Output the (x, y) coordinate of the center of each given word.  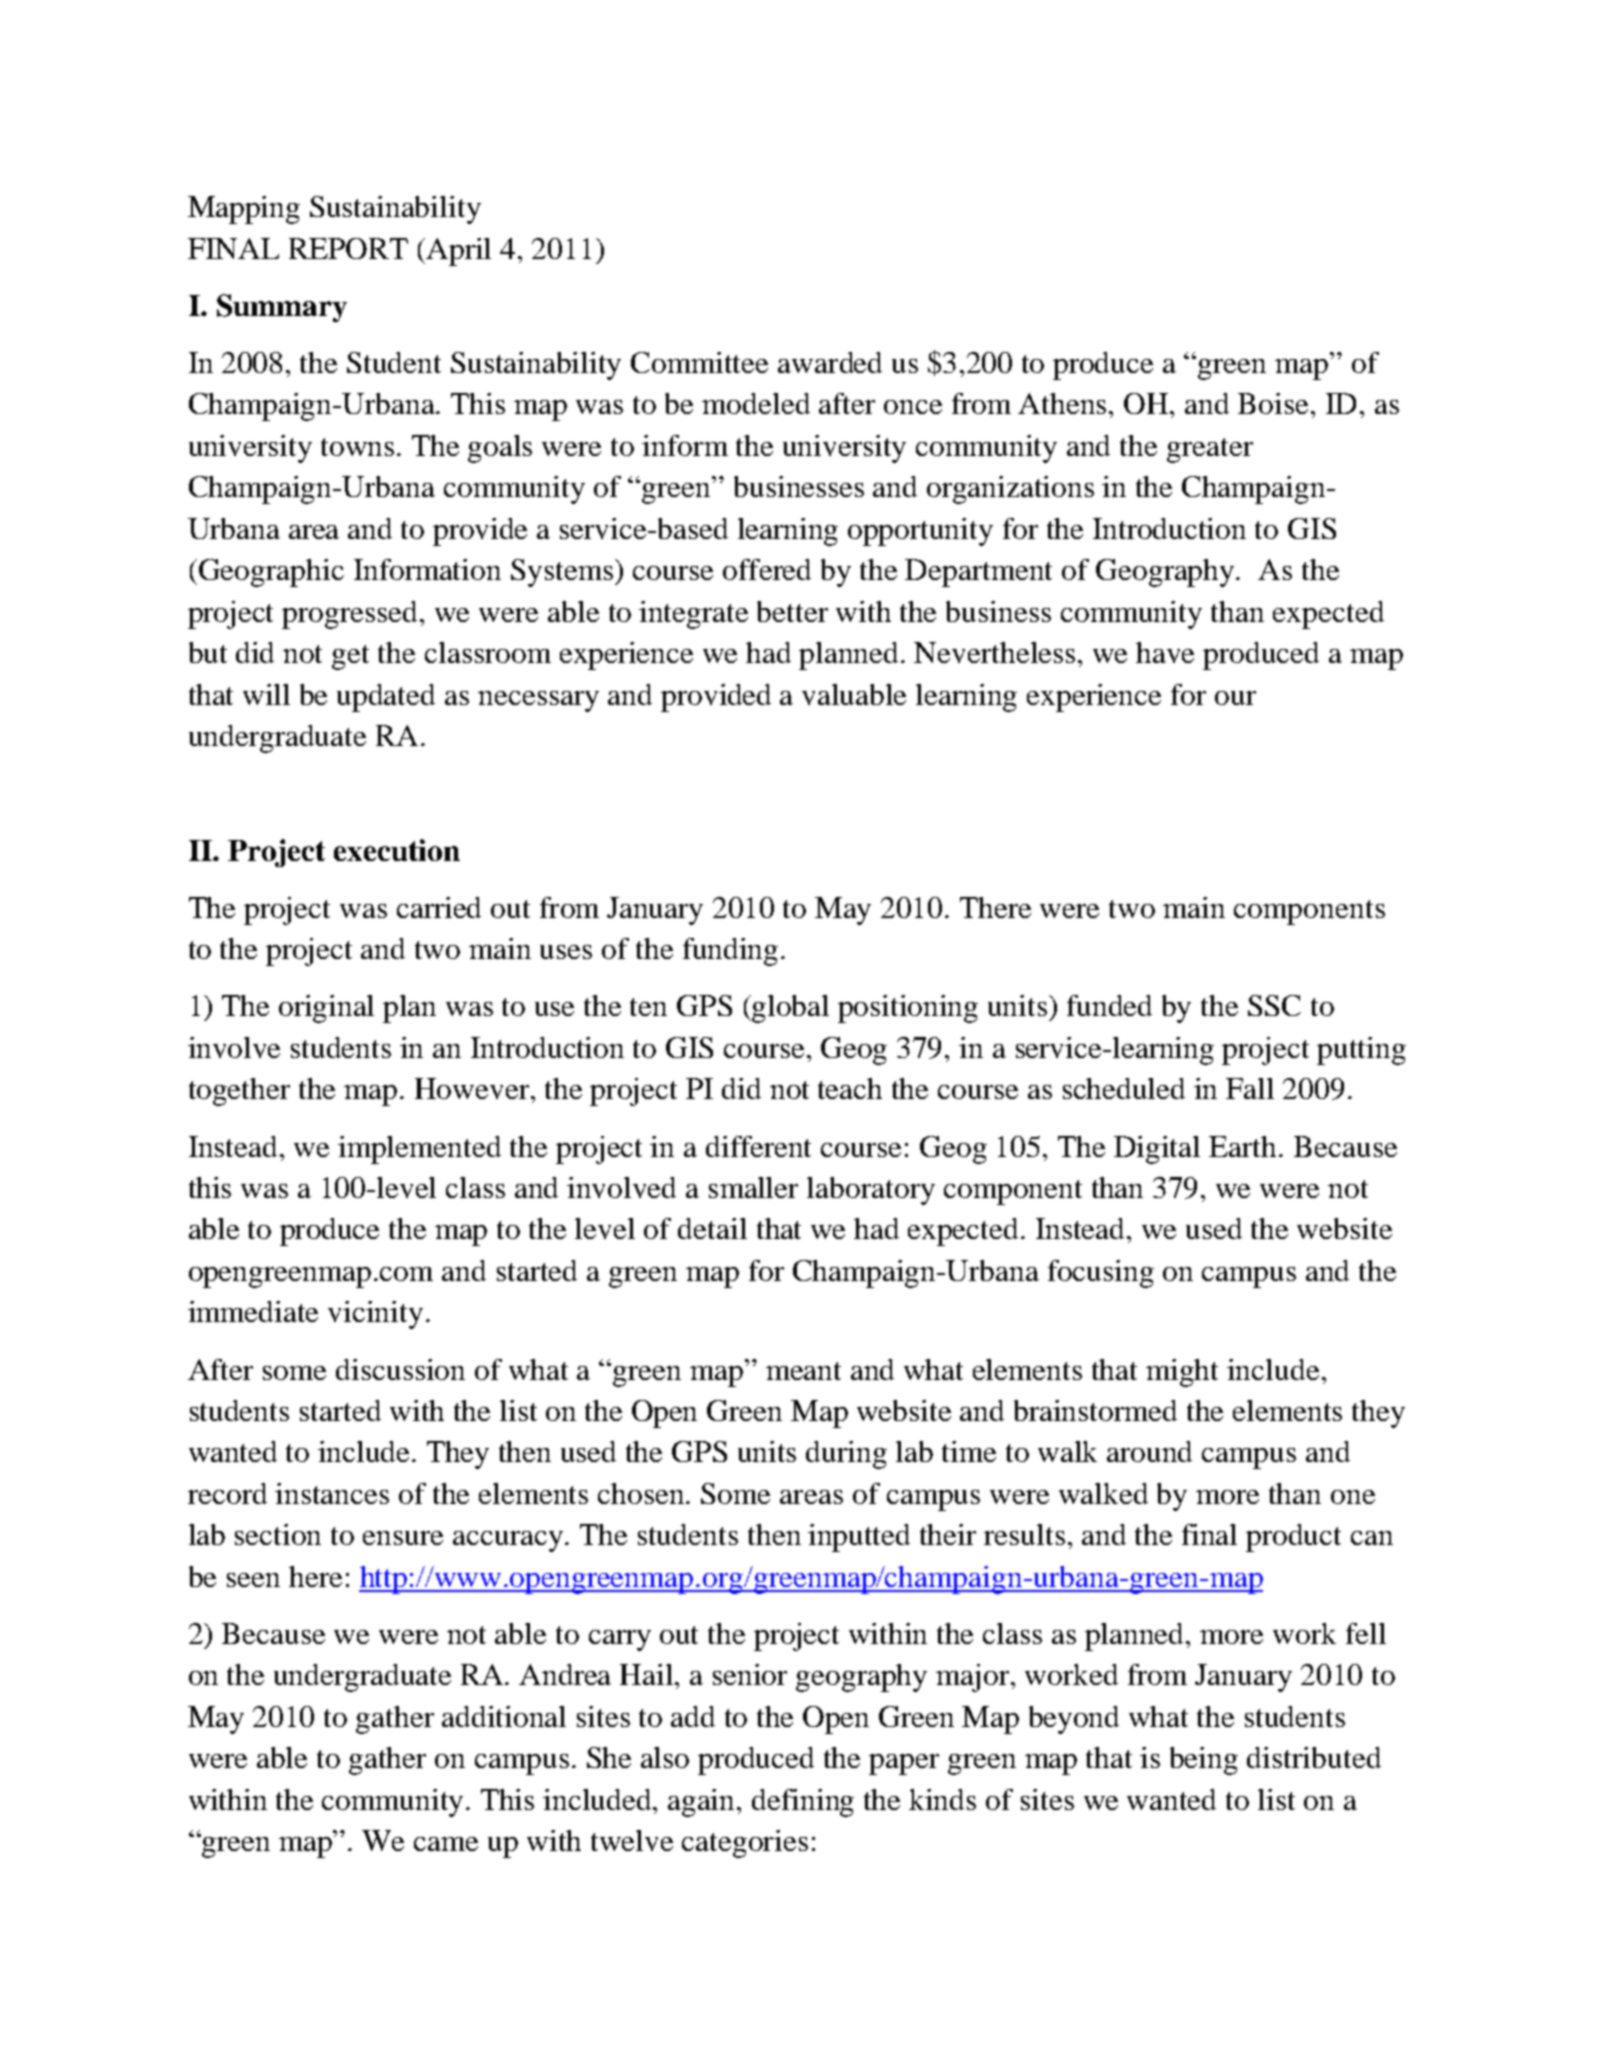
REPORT (348, 248)
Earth (1244, 1146)
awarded (830, 362)
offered (767, 569)
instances (332, 1493)
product (1293, 1538)
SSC (1274, 1005)
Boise (1275, 403)
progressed (351, 615)
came (446, 1844)
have (1165, 652)
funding (730, 952)
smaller (753, 1187)
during (846, 1455)
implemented (419, 1150)
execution (397, 850)
